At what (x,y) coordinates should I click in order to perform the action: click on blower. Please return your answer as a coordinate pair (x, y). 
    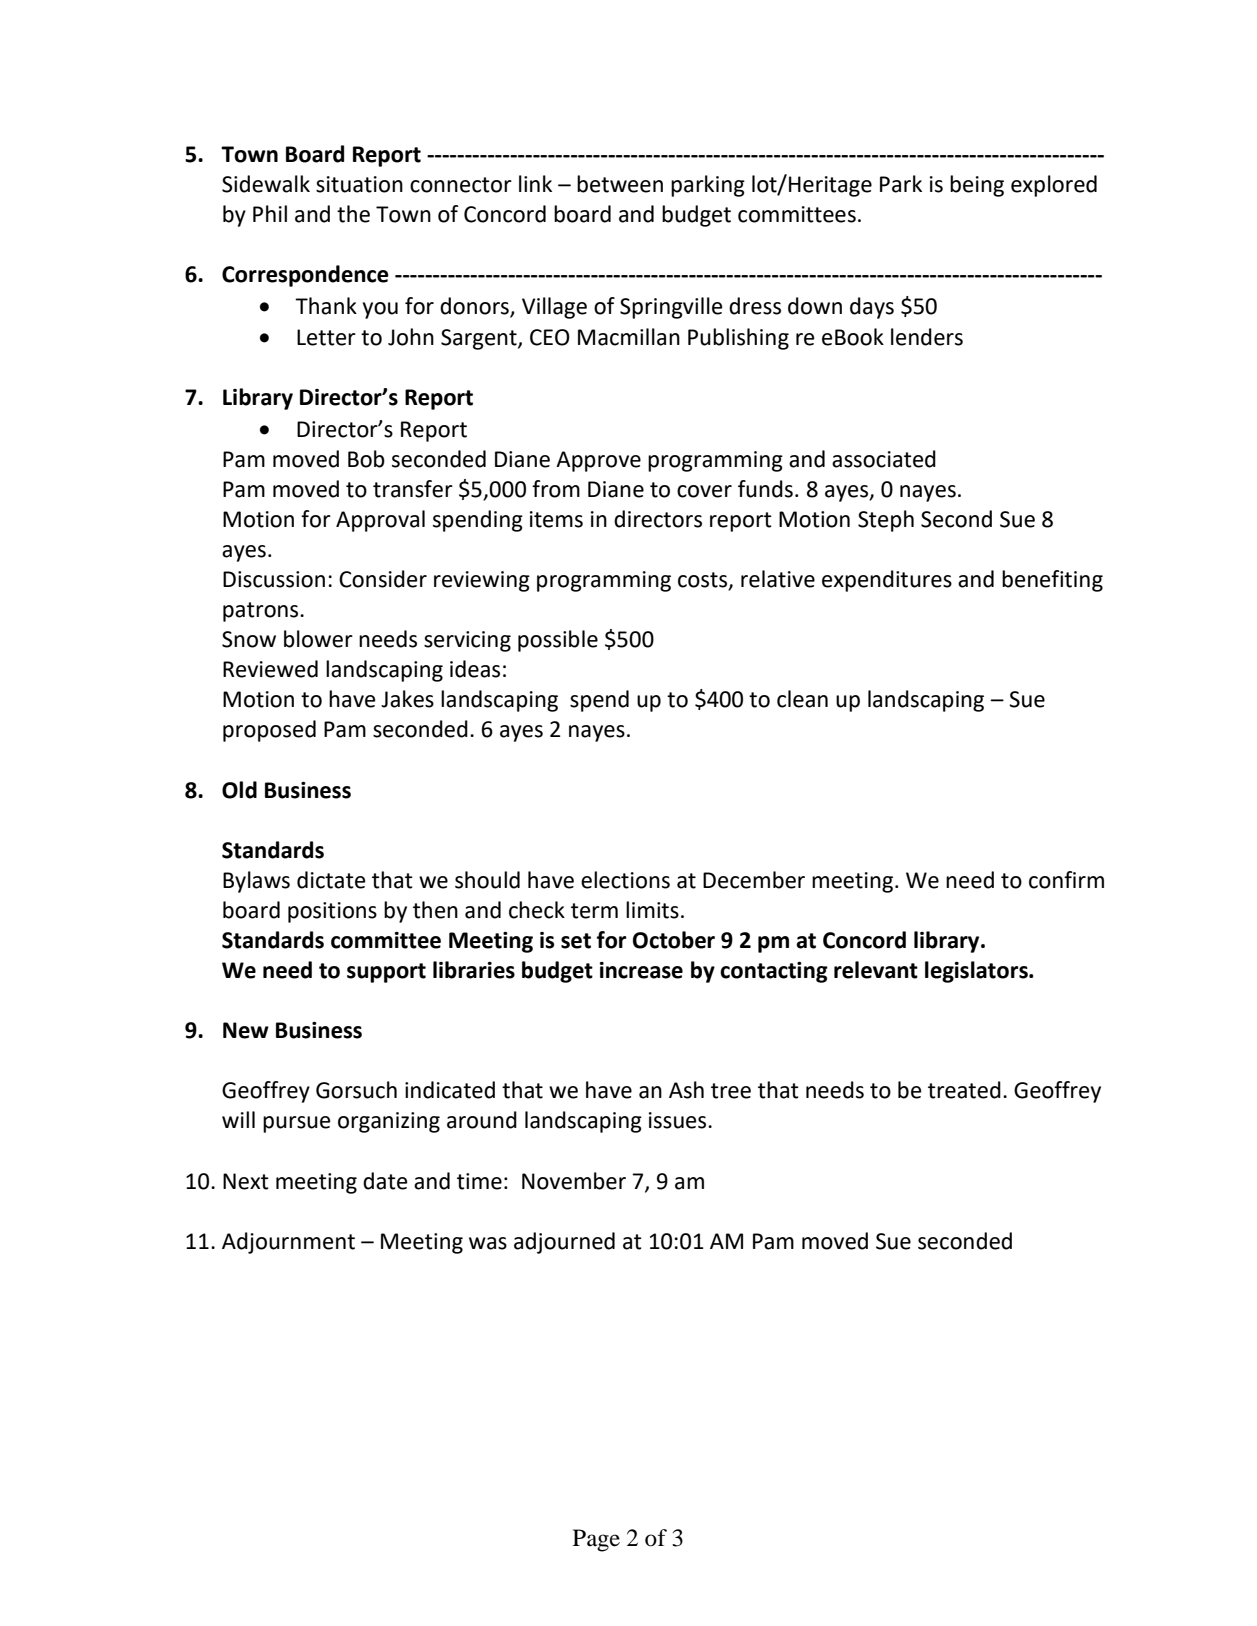
    Looking at the image, I should click on (318, 639).
